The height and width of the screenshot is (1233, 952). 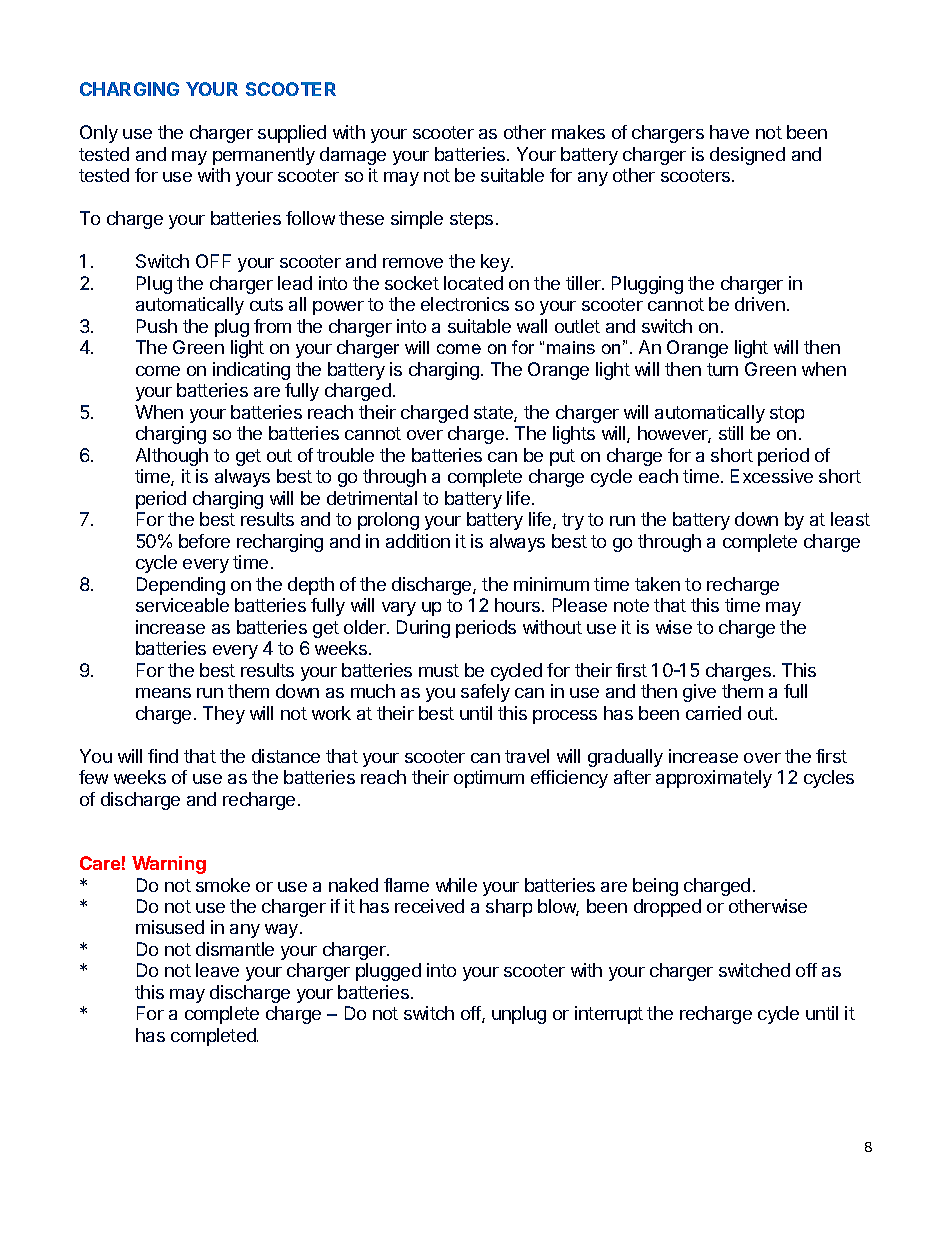 What do you see at coordinates (657, 584) in the screenshot?
I see `taken` at bounding box center [657, 584].
